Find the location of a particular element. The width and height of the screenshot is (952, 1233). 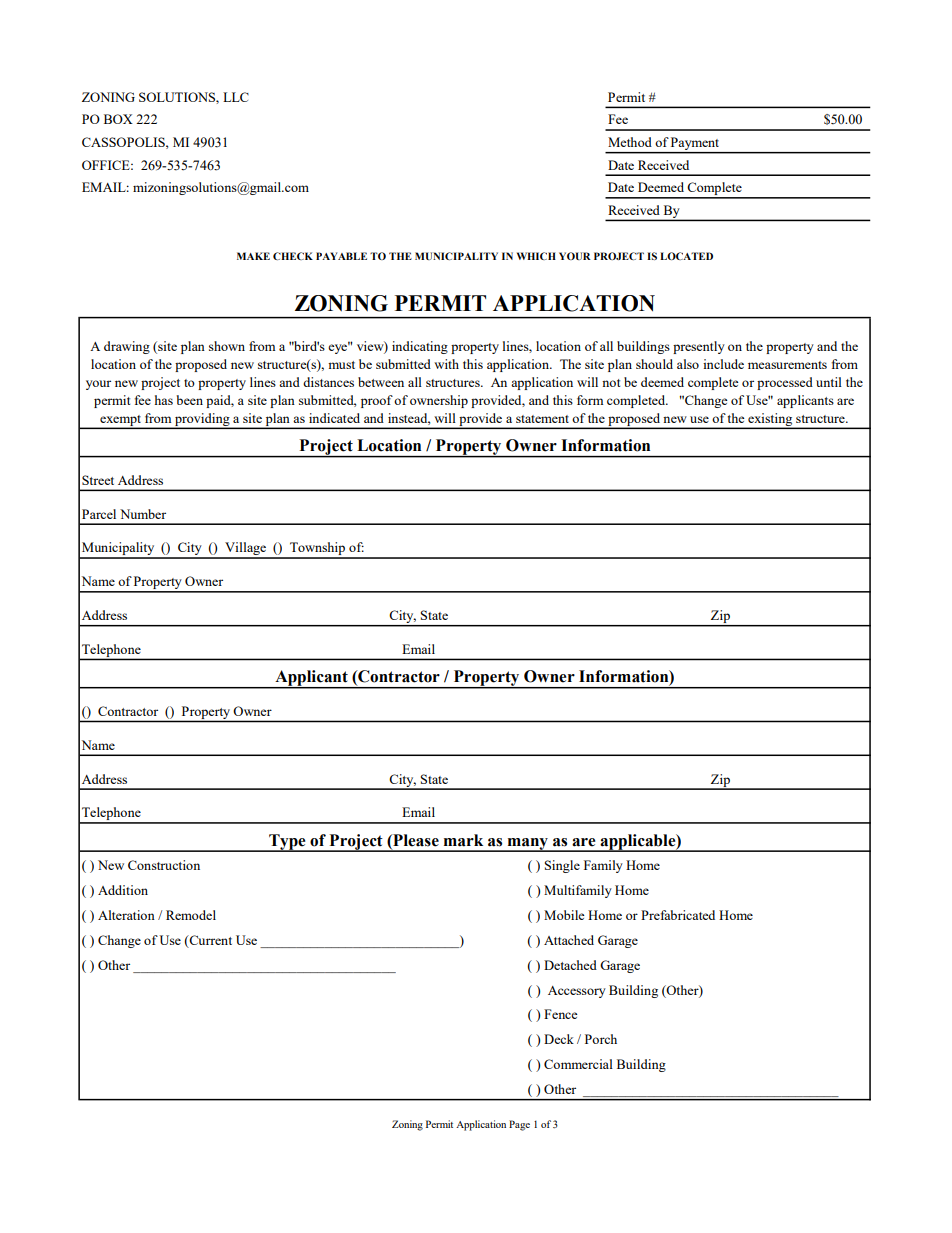

existing is located at coordinates (770, 420).
